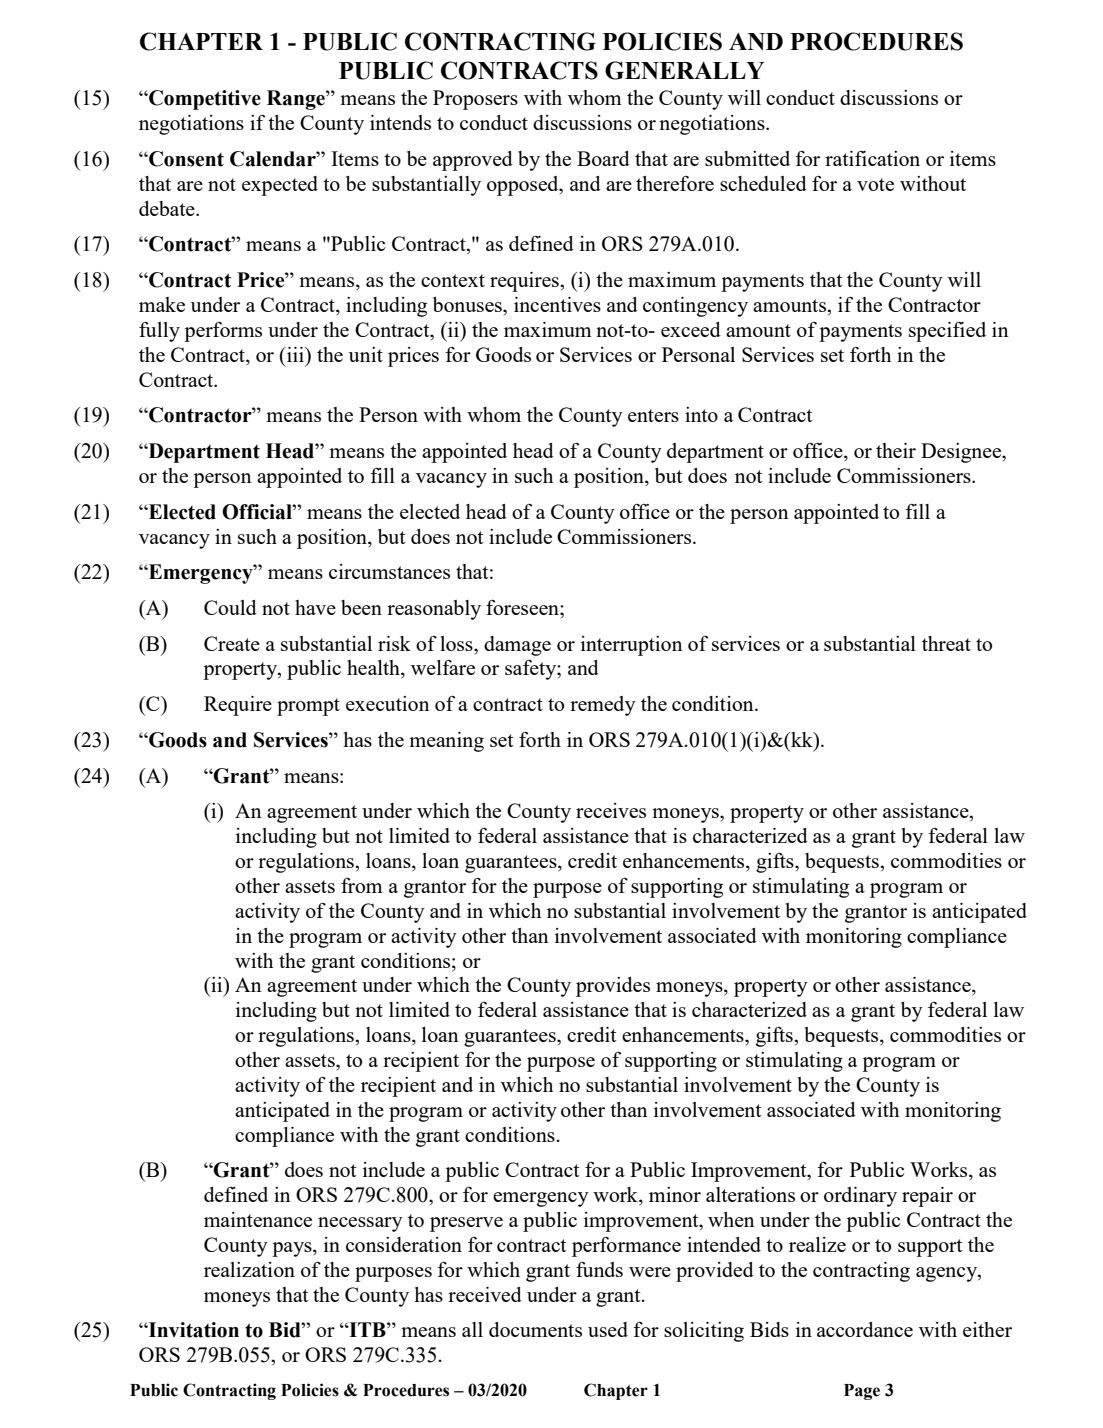 The image size is (1103, 1428). Describe the element at coordinates (872, 158) in the page. I see `ratification` at that location.
